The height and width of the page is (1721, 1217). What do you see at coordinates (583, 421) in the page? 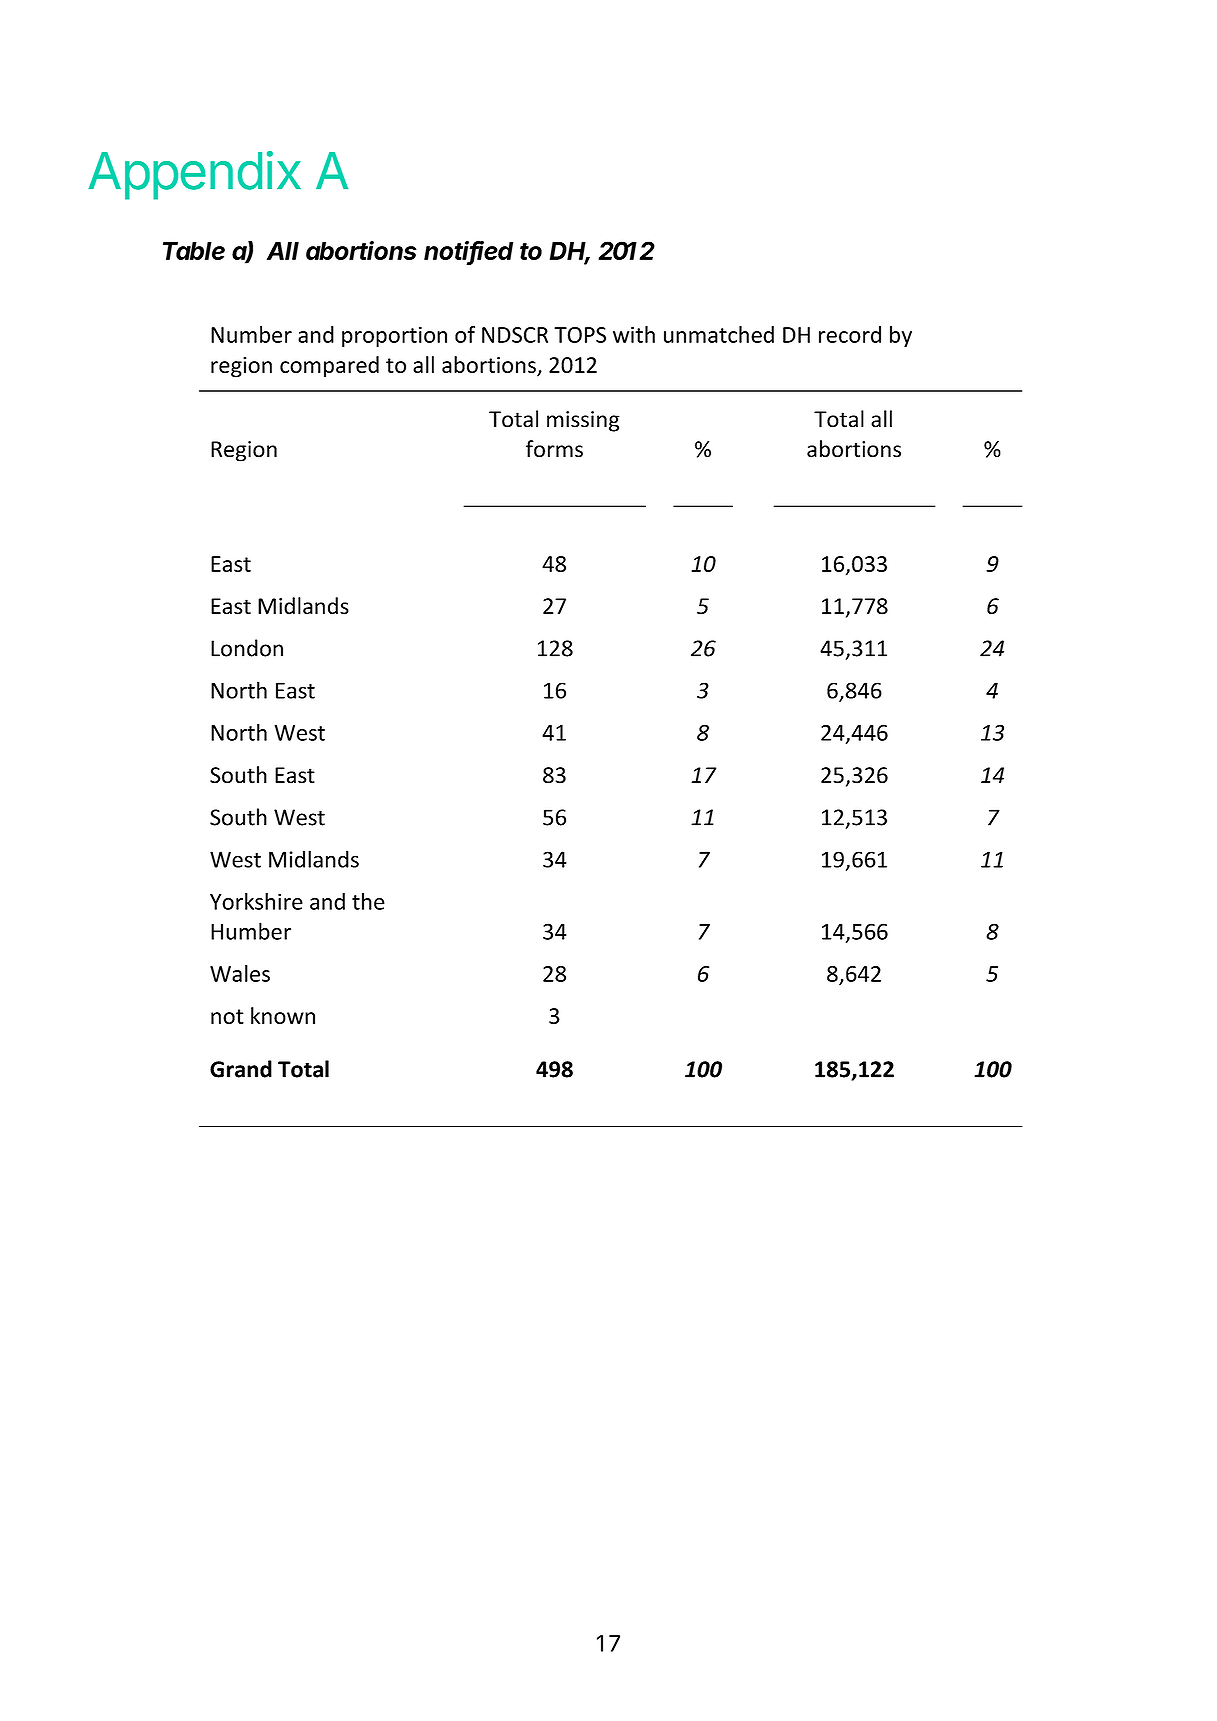
I see `missing` at bounding box center [583, 421].
